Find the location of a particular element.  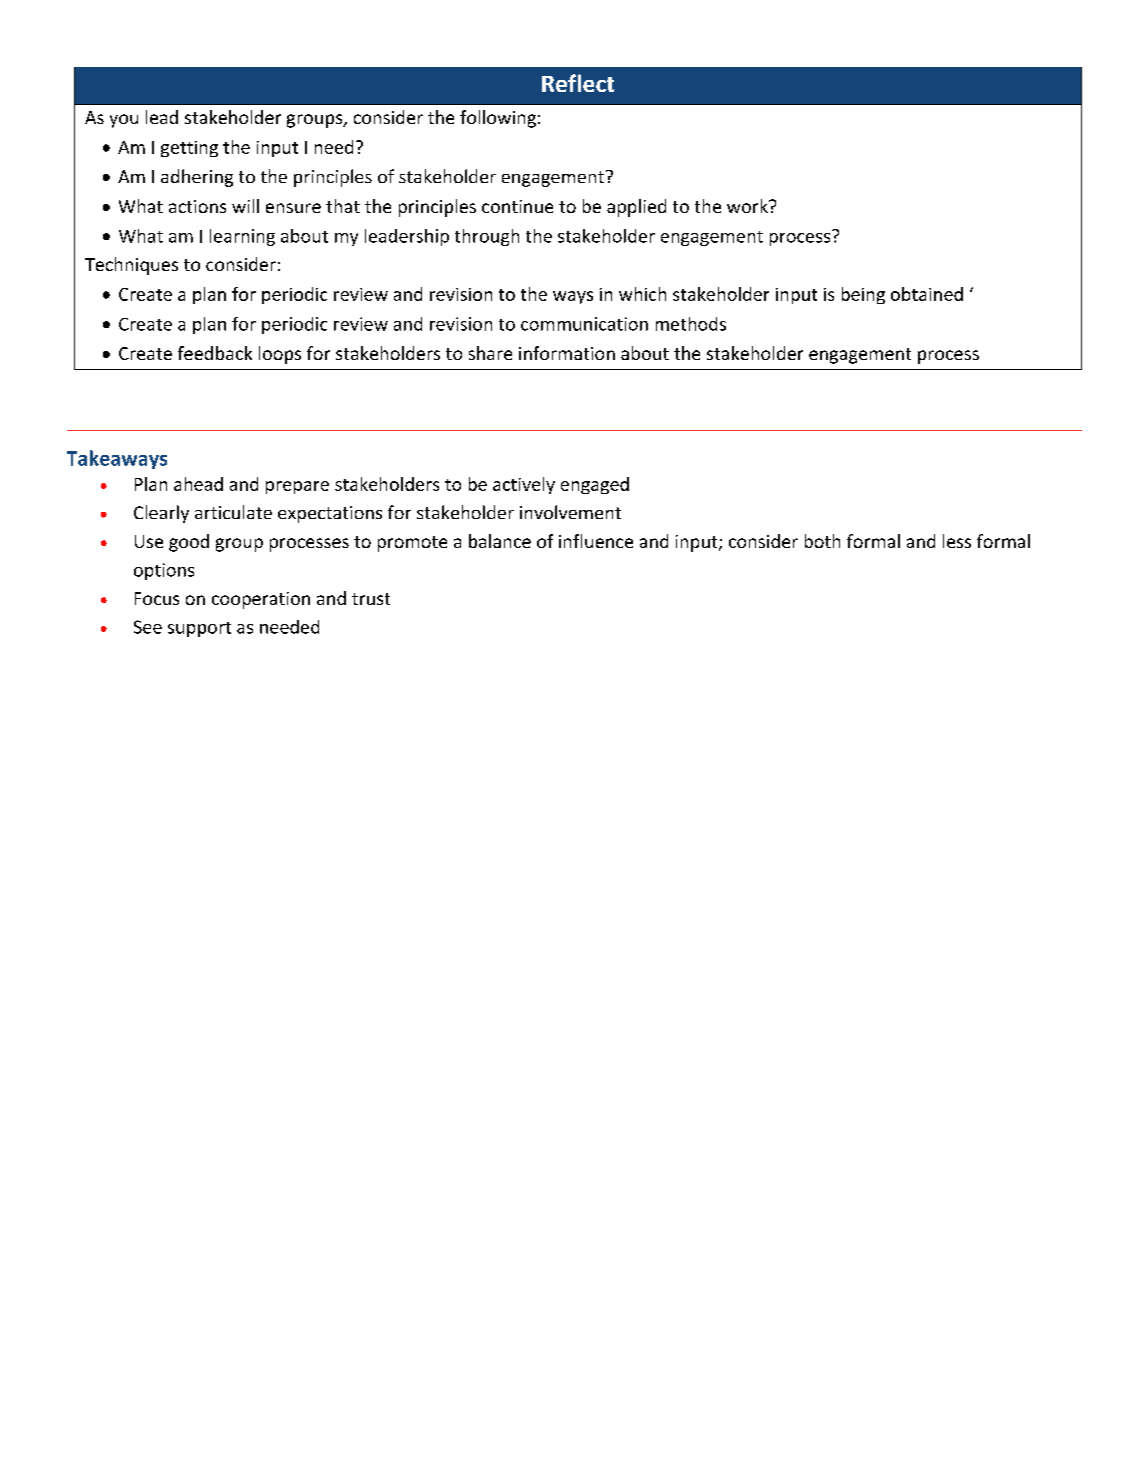

being is located at coordinates (863, 295).
